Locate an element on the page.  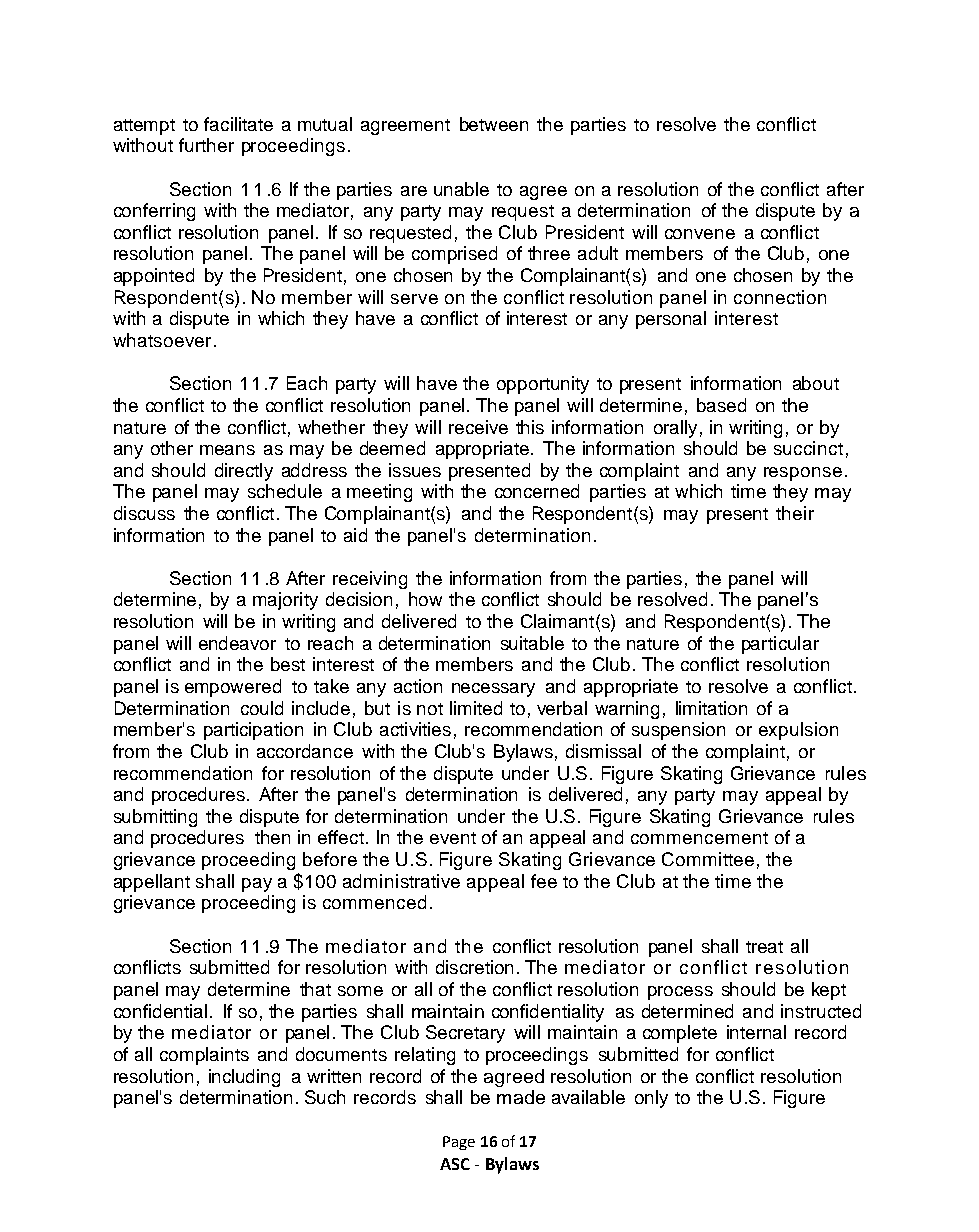
endeavor is located at coordinates (237, 643).
